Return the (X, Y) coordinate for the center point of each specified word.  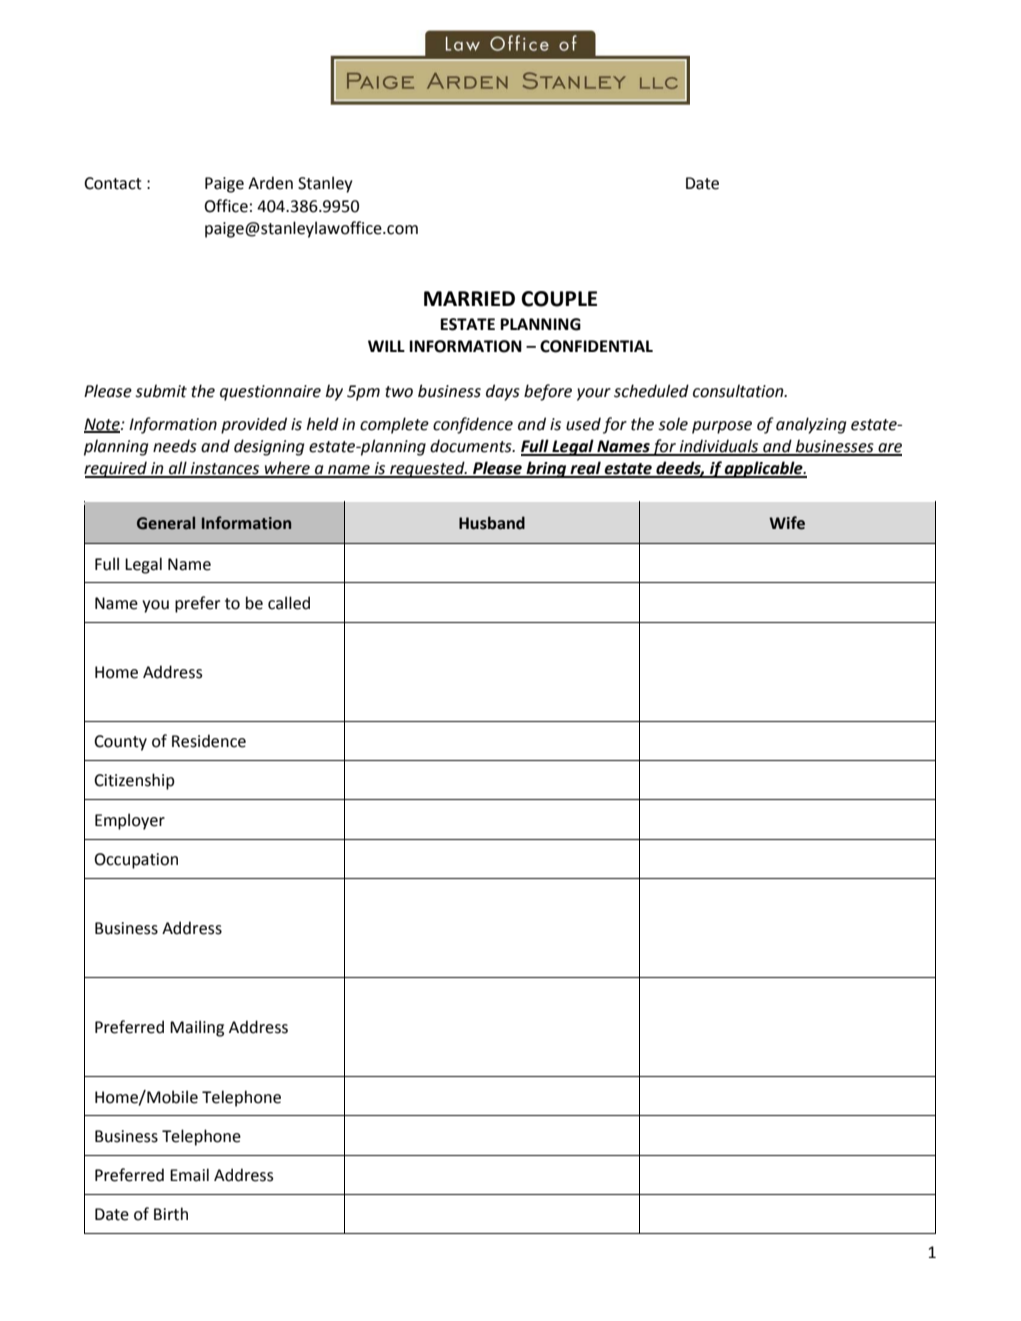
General (166, 523)
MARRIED (469, 298)
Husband (492, 523)
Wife (787, 523)
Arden (270, 183)
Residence (209, 741)
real (585, 469)
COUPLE (559, 299)
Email (189, 1175)
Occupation (136, 861)
